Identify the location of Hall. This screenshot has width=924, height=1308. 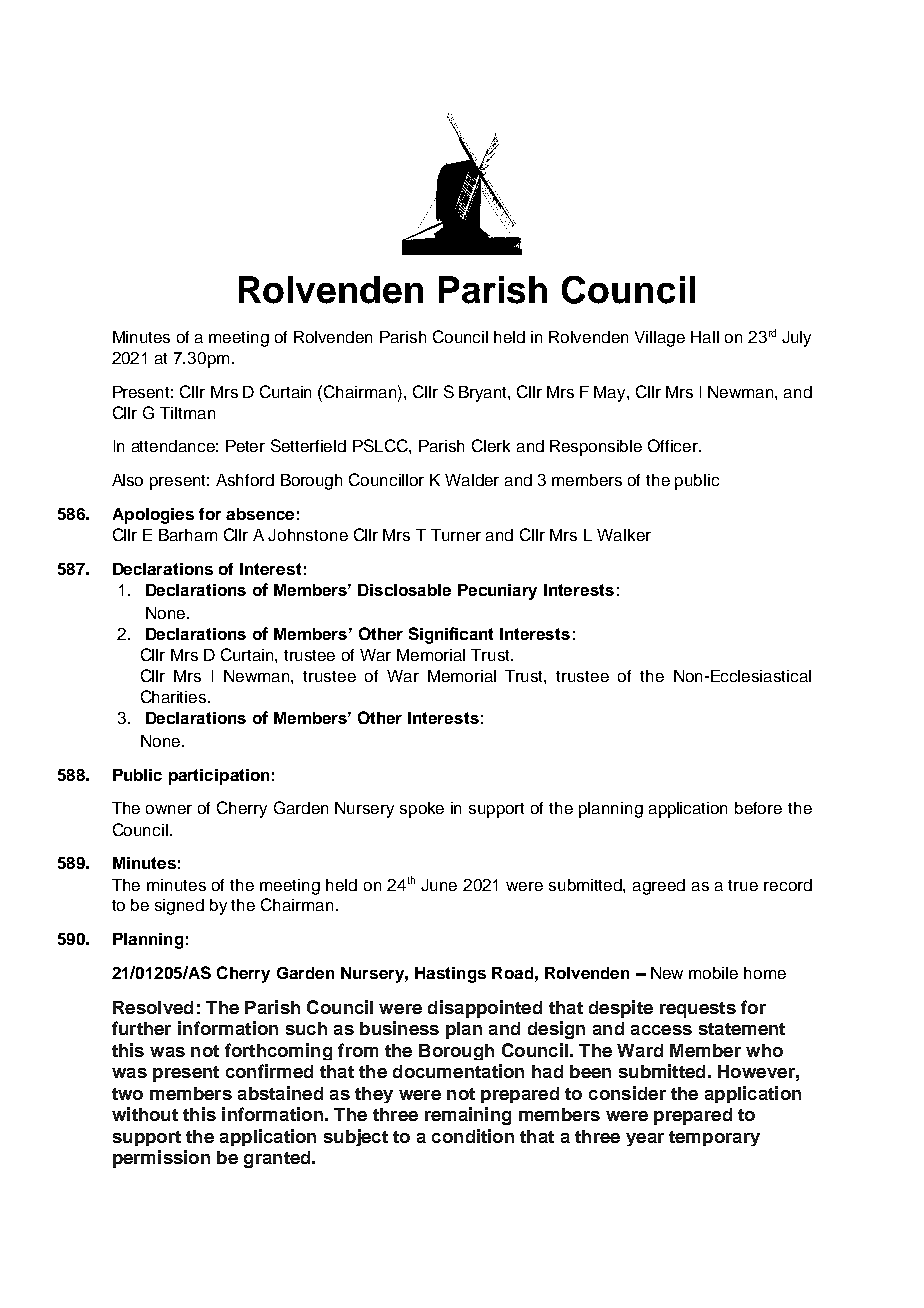
(705, 337).
